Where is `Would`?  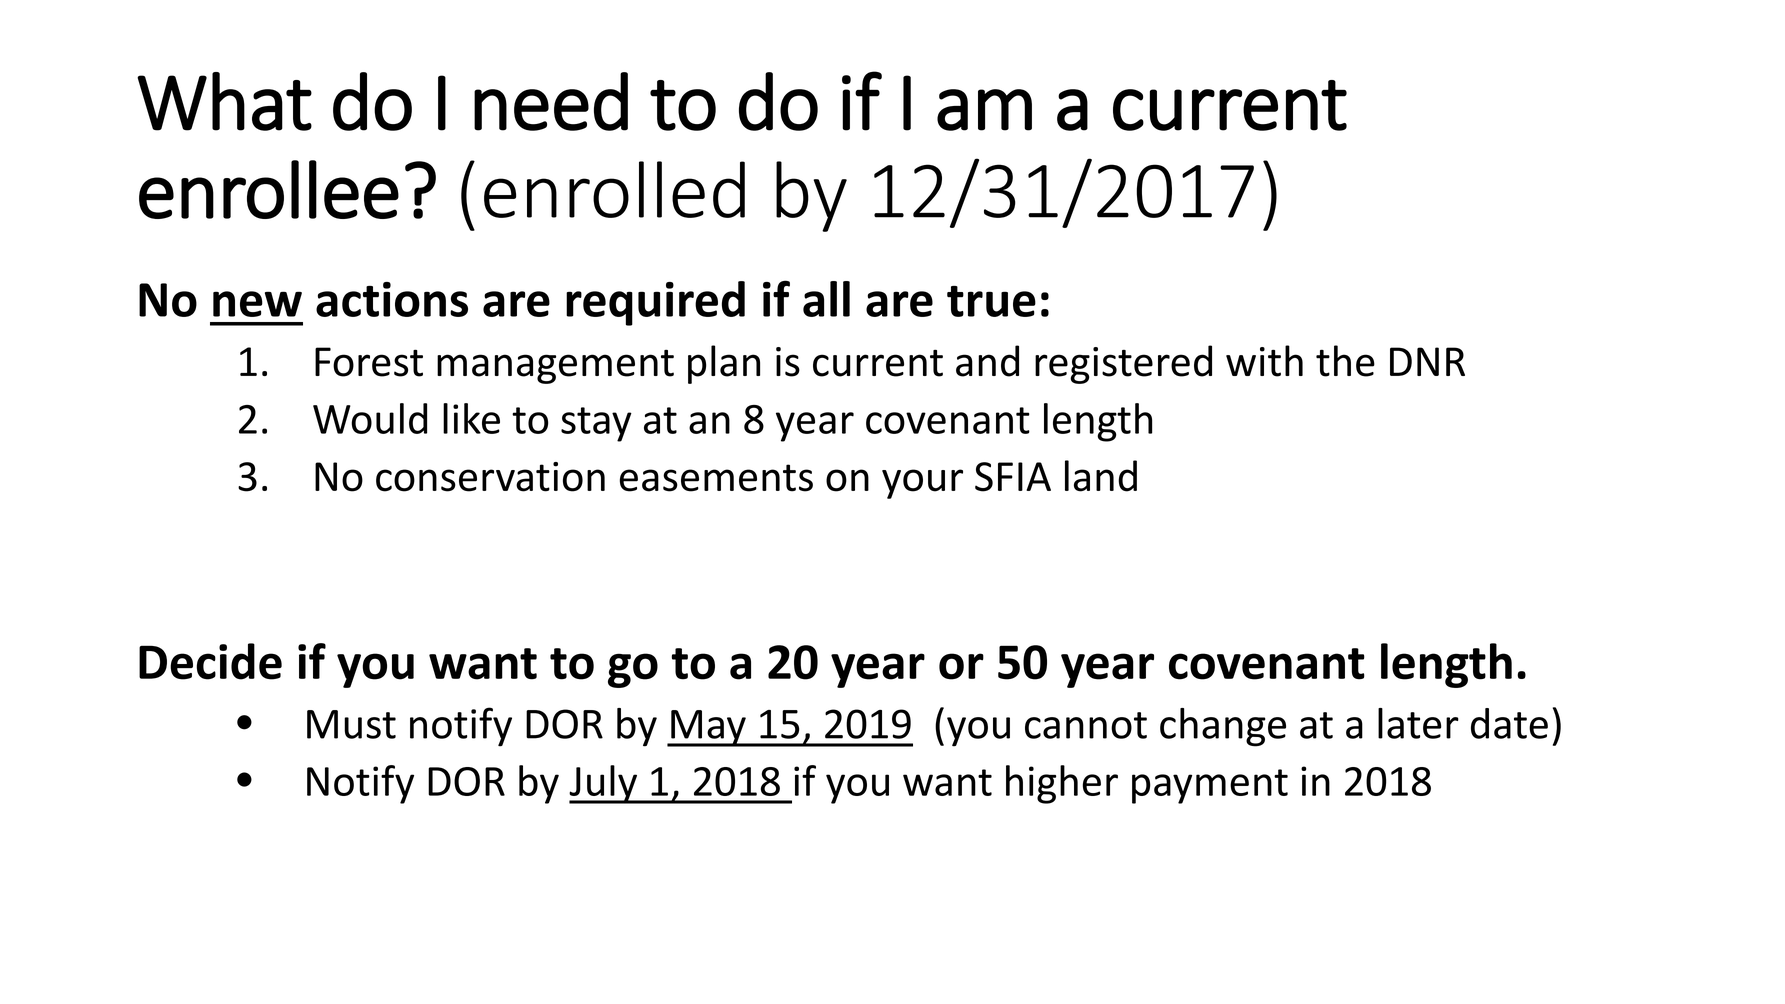
Would is located at coordinates (370, 418).
